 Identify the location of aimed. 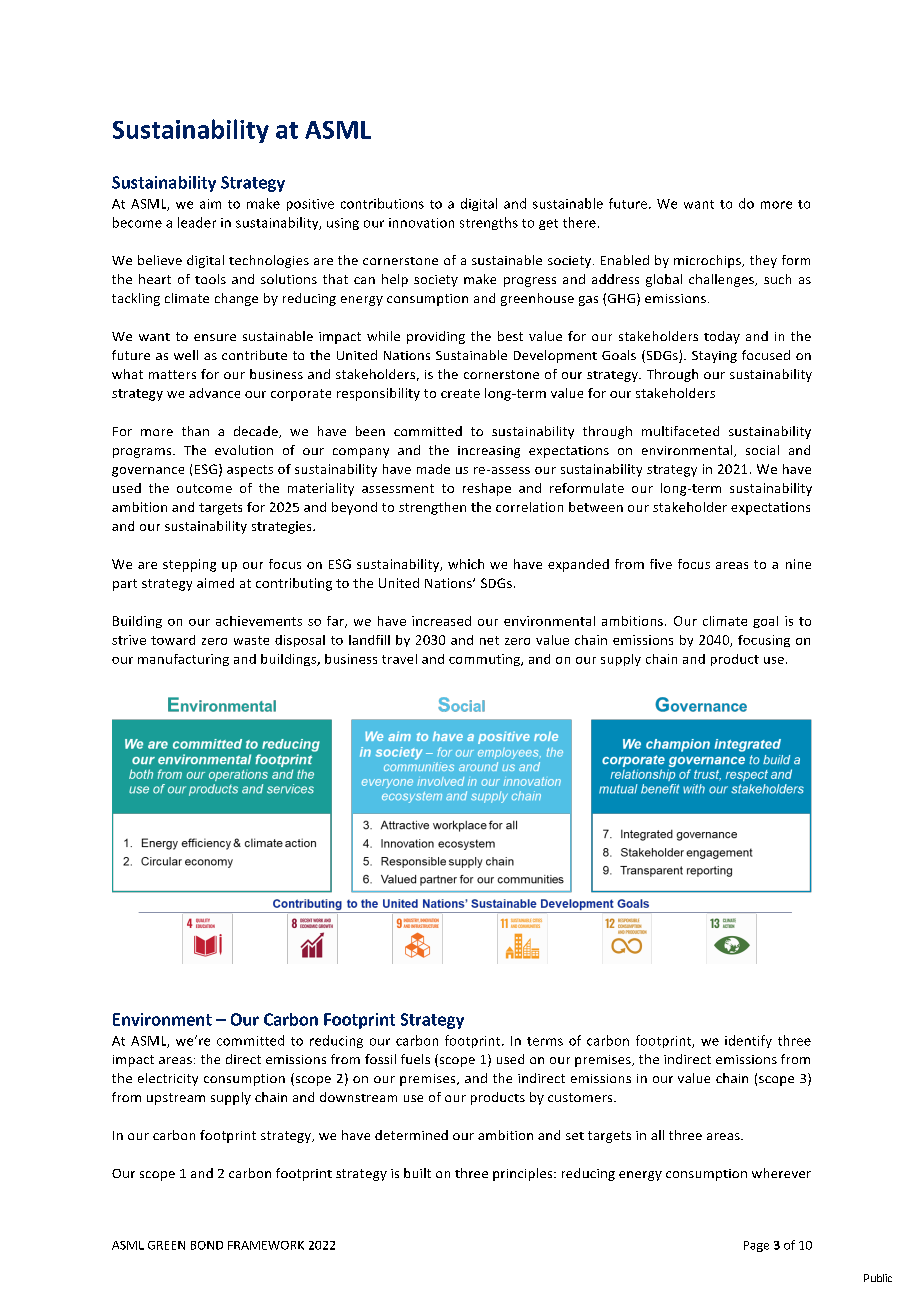
(215, 583).
